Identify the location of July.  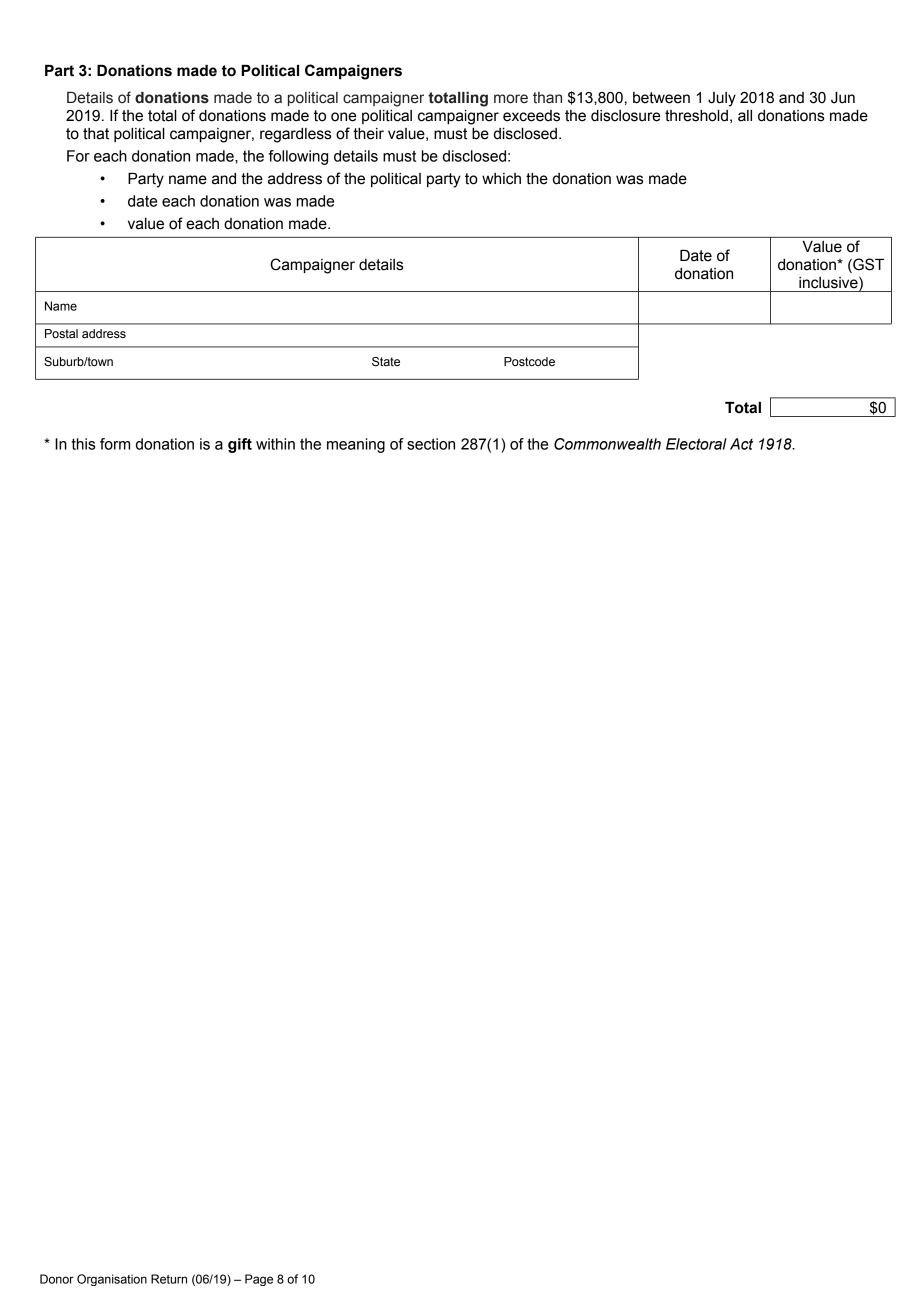
(722, 99).
